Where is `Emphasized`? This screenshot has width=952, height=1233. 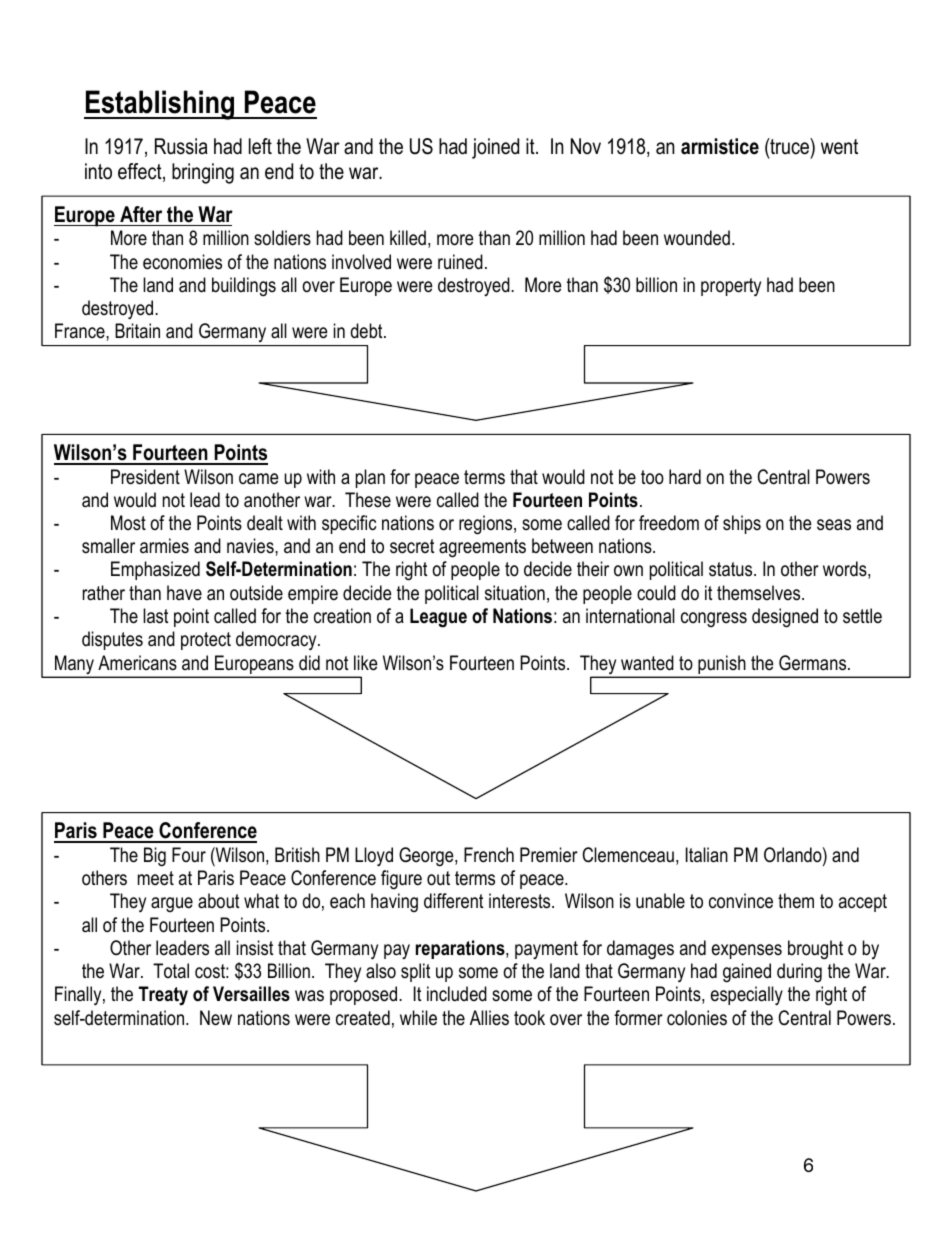 Emphasized is located at coordinates (155, 570).
